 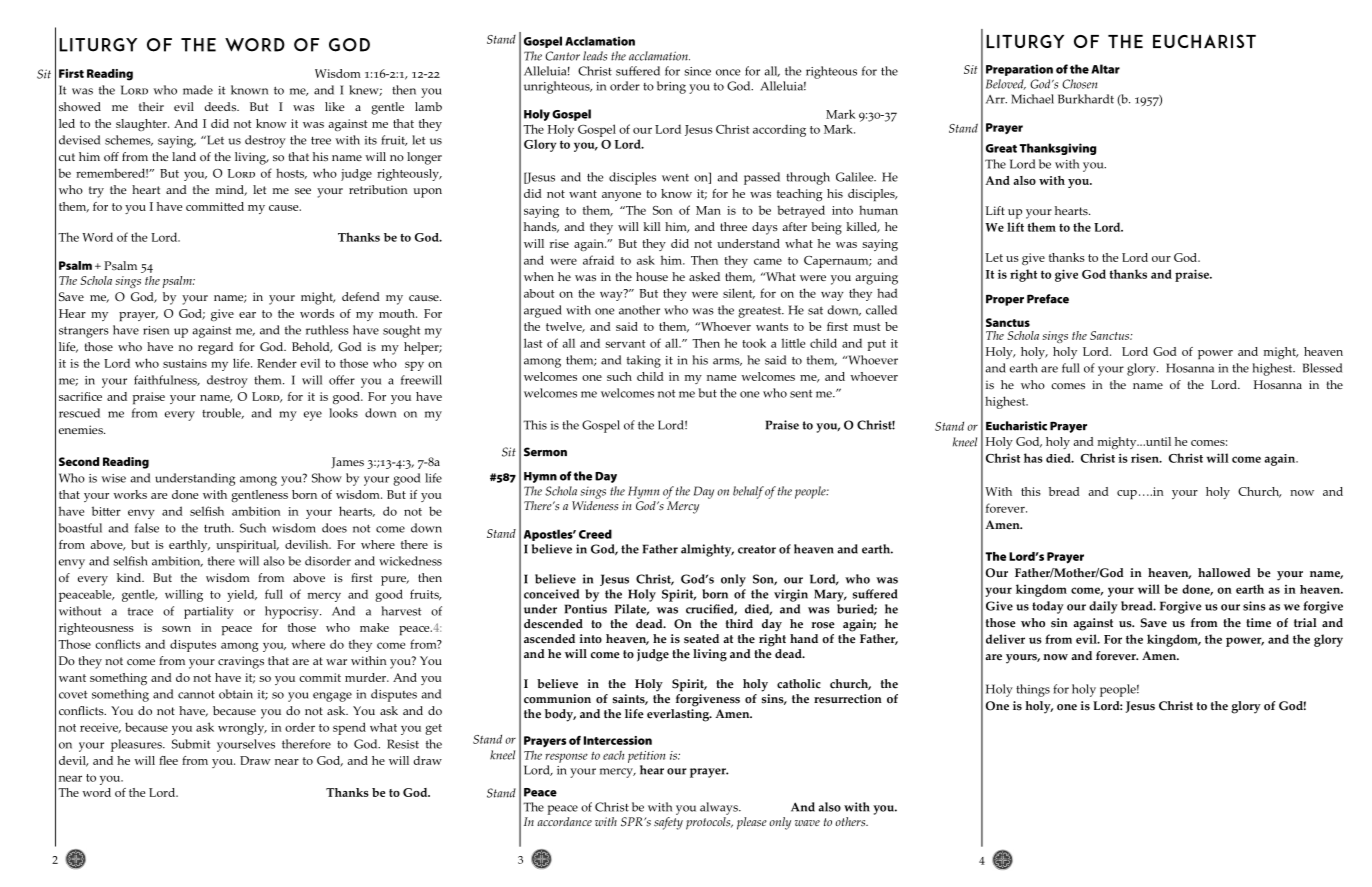 What do you see at coordinates (168, 760) in the page?
I see `flee` at bounding box center [168, 760].
